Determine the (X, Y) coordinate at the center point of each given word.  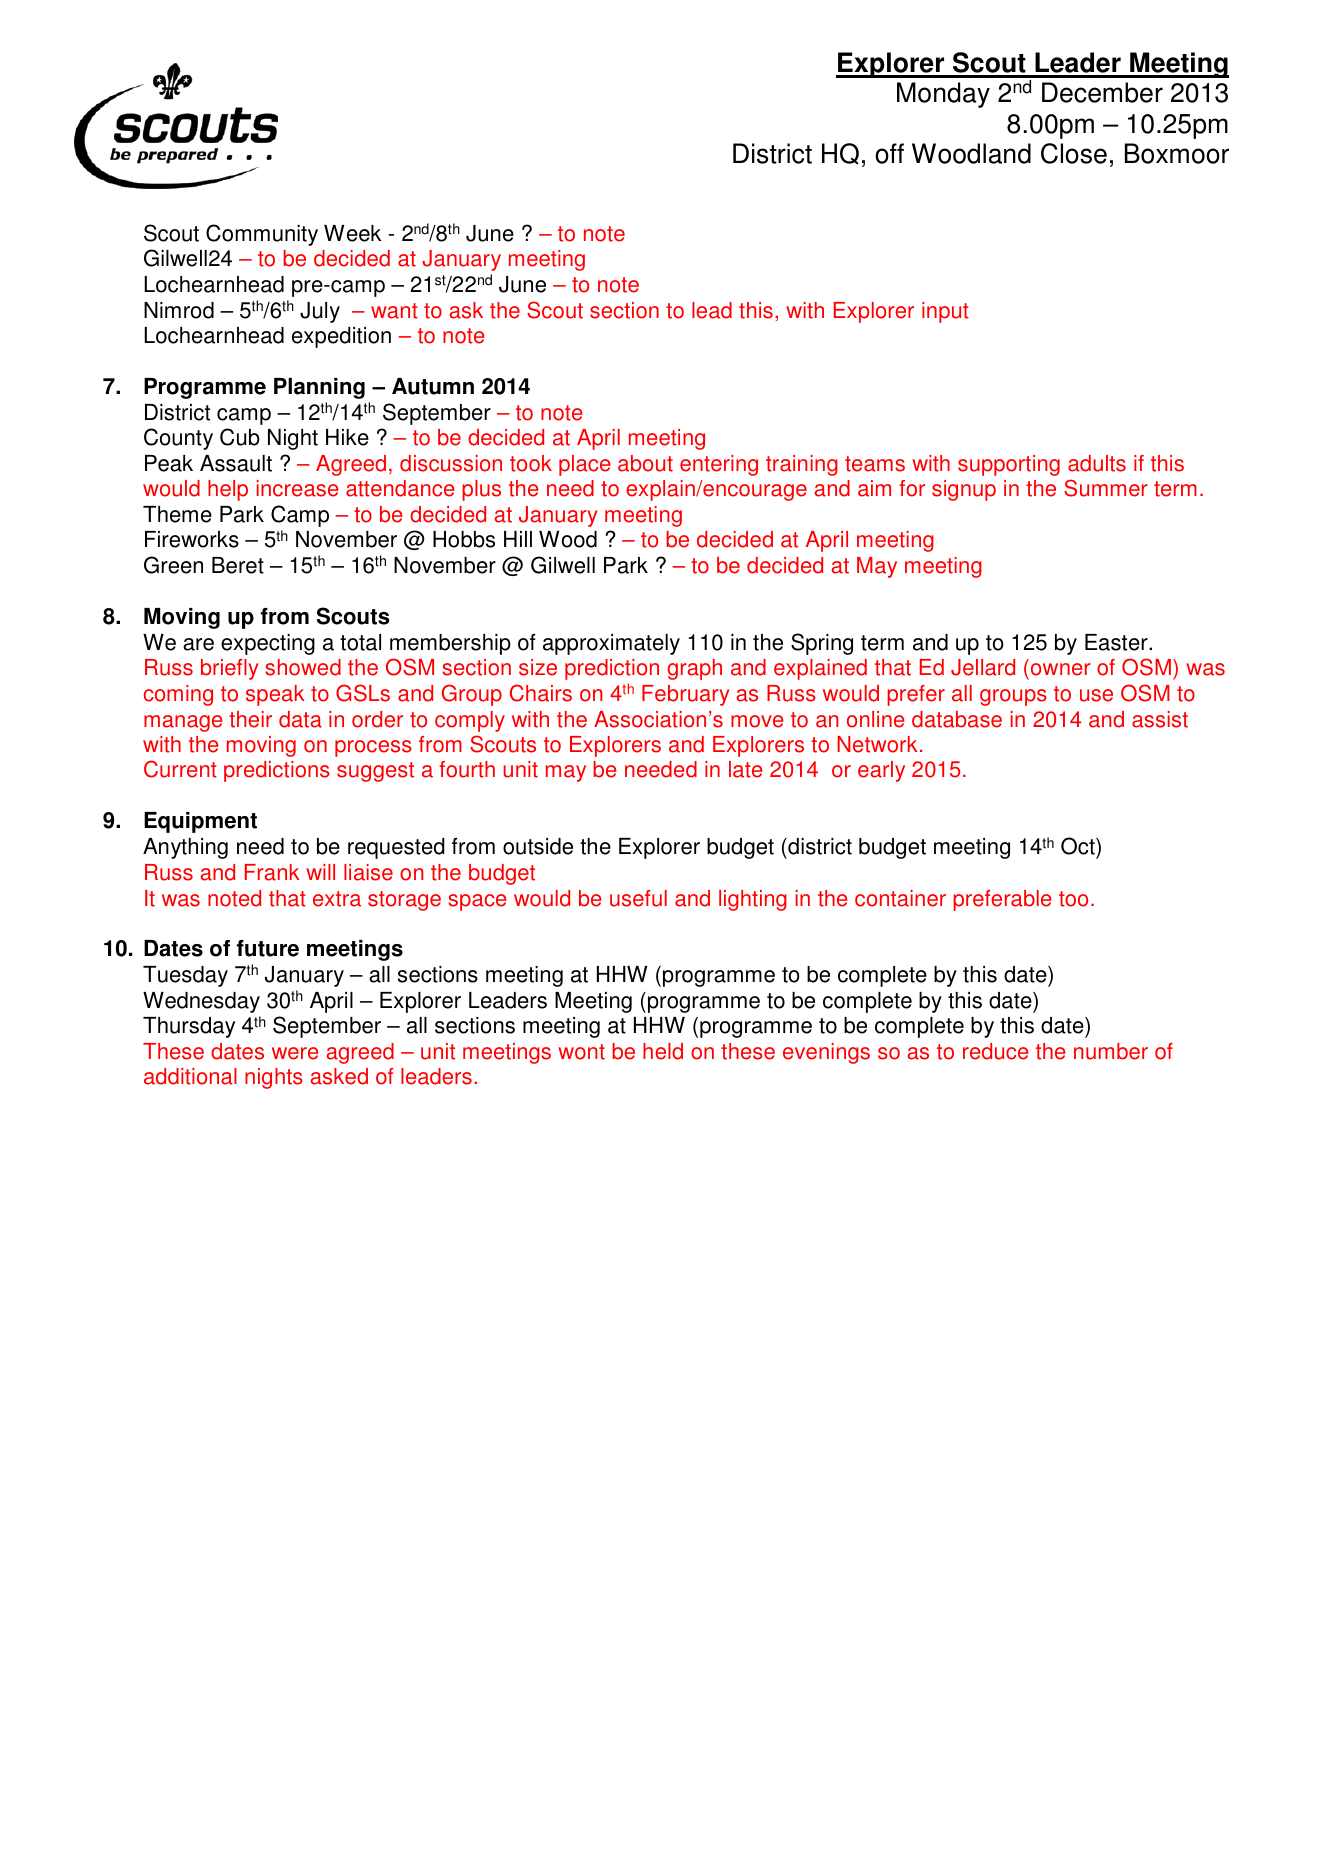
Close (1074, 153)
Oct (1079, 847)
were (295, 1053)
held (663, 1051)
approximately (611, 644)
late (745, 769)
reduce (995, 1051)
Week (352, 233)
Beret (238, 565)
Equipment (200, 822)
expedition (341, 337)
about (645, 463)
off (889, 153)
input (945, 312)
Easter (1117, 642)
